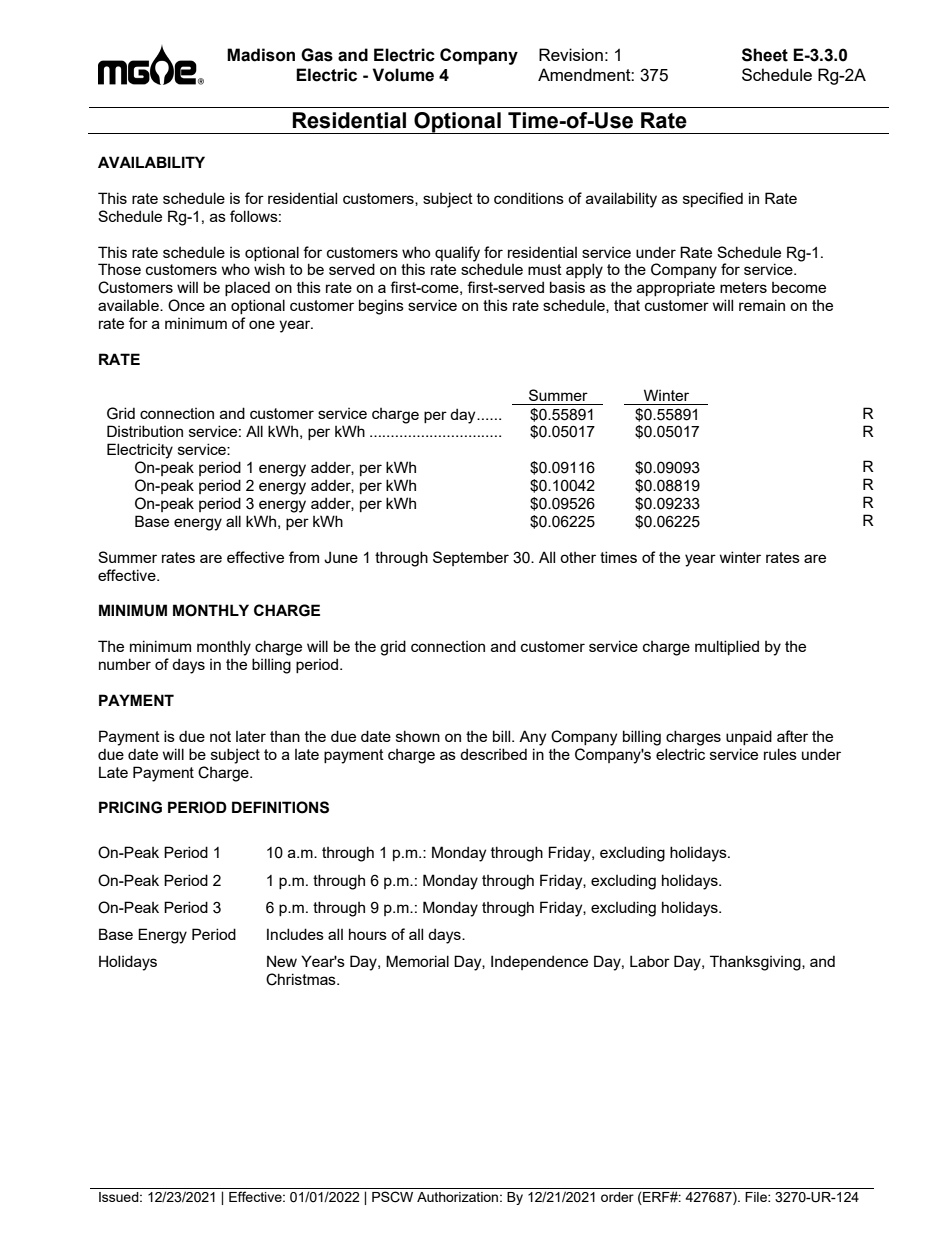 The height and width of the screenshot is (1233, 952). I want to click on order, so click(617, 1197).
